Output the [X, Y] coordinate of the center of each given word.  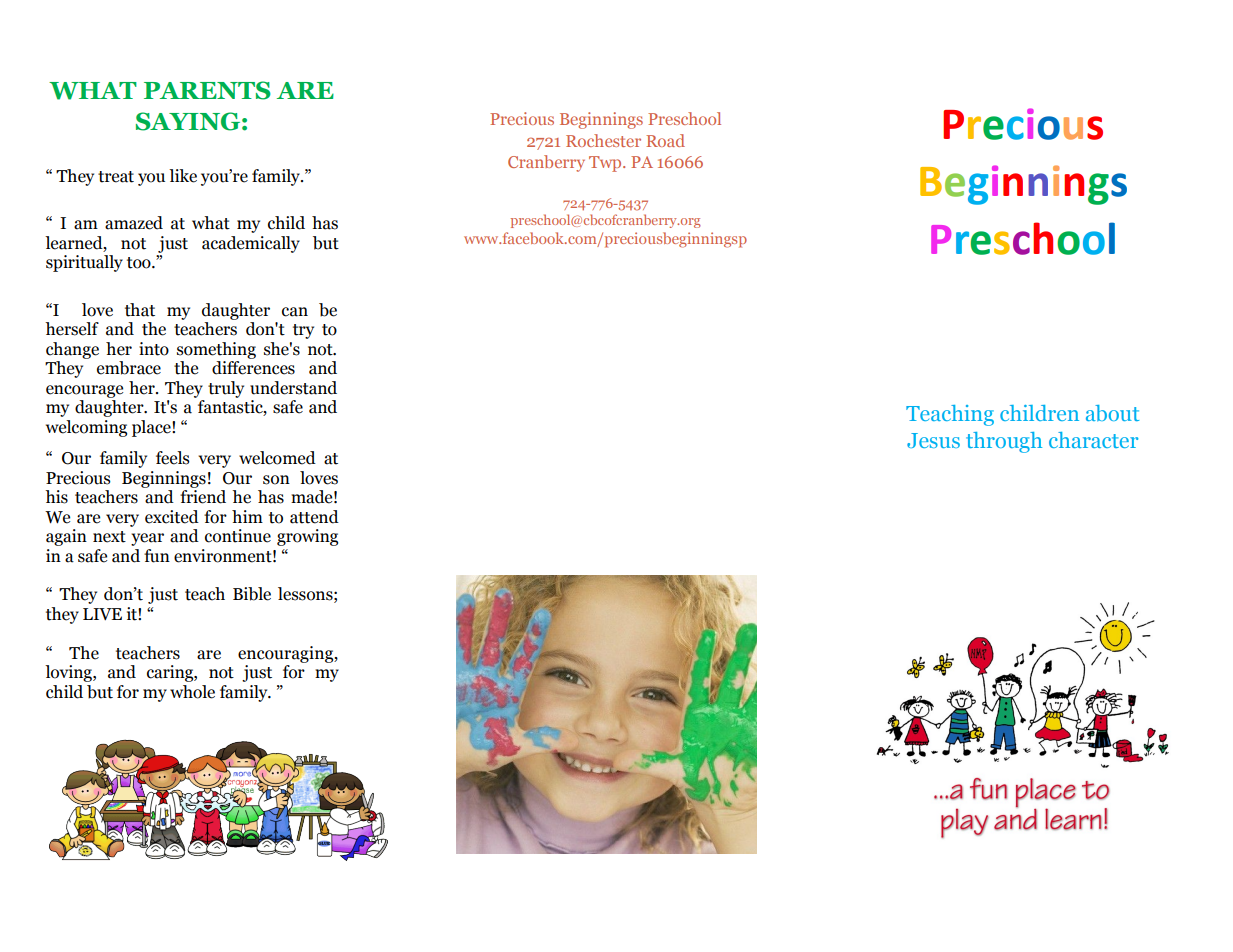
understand [293, 388]
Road [665, 140]
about [1112, 413]
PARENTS [207, 90]
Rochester [603, 140]
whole [192, 692]
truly [226, 389]
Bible [252, 594]
